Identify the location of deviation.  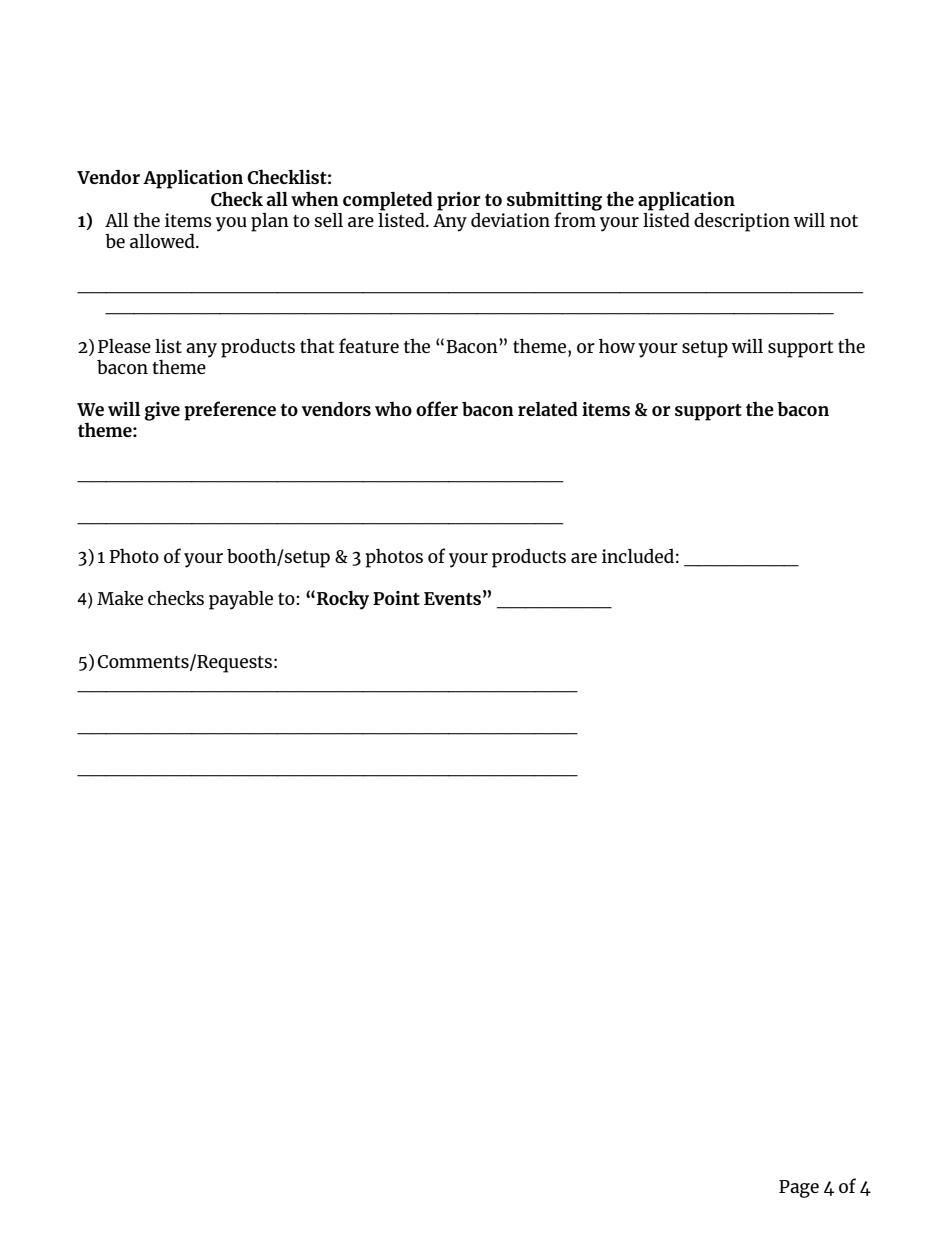
(510, 220).
